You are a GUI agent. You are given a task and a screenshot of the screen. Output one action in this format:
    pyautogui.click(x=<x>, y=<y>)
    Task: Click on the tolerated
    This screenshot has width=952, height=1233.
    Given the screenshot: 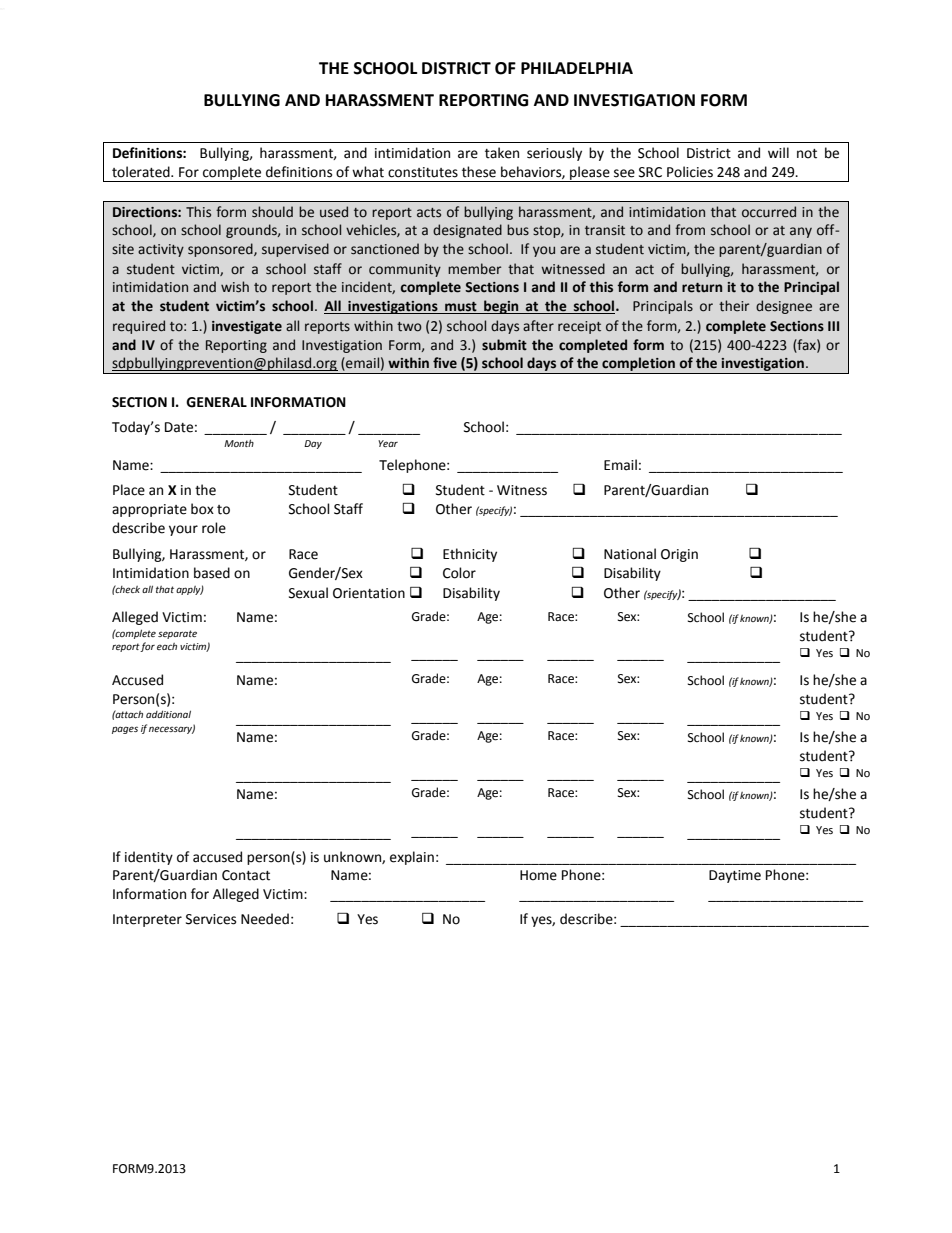 What is the action you would take?
    pyautogui.click(x=142, y=172)
